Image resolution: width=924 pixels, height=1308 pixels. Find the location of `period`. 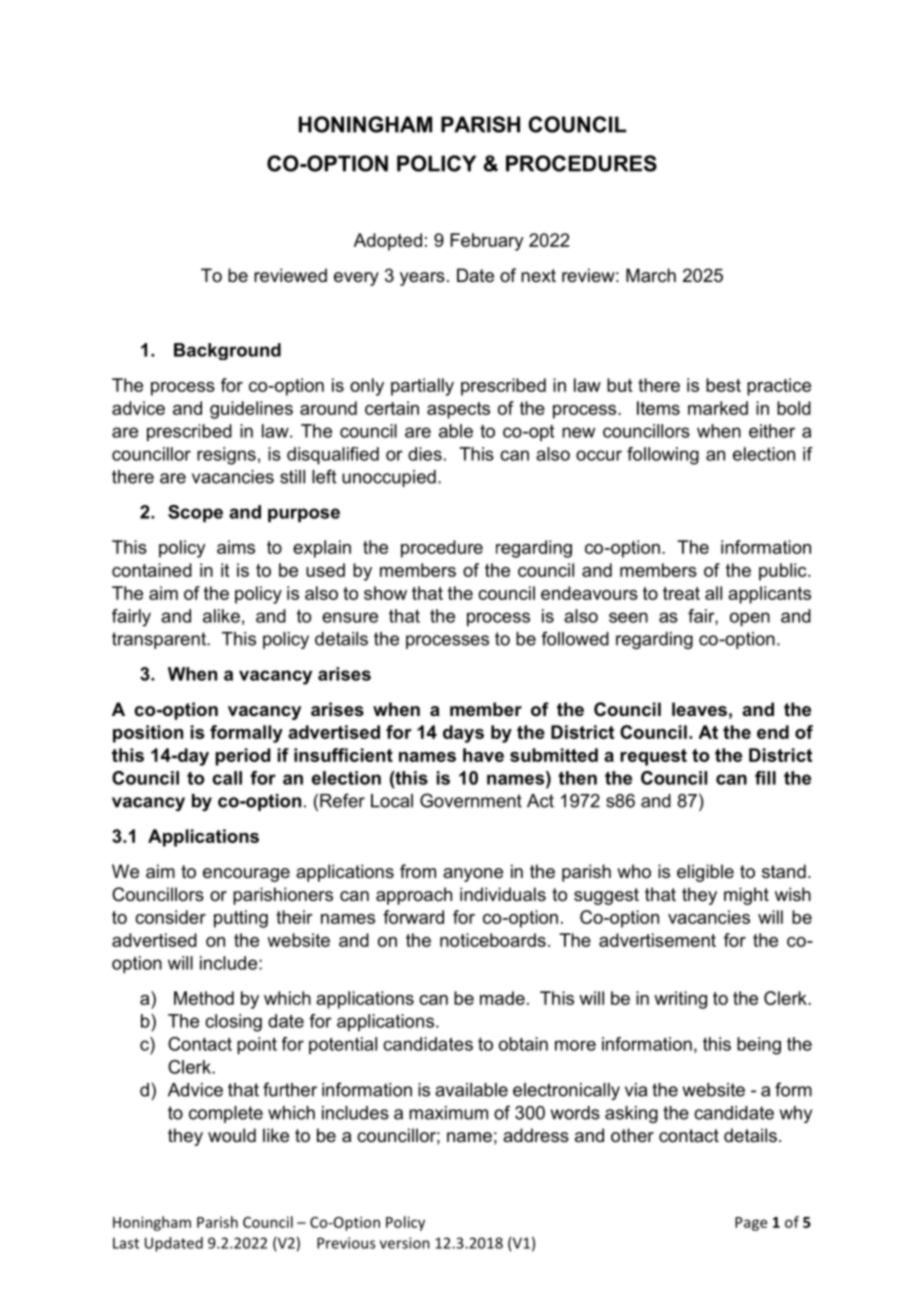

period is located at coordinates (242, 757).
